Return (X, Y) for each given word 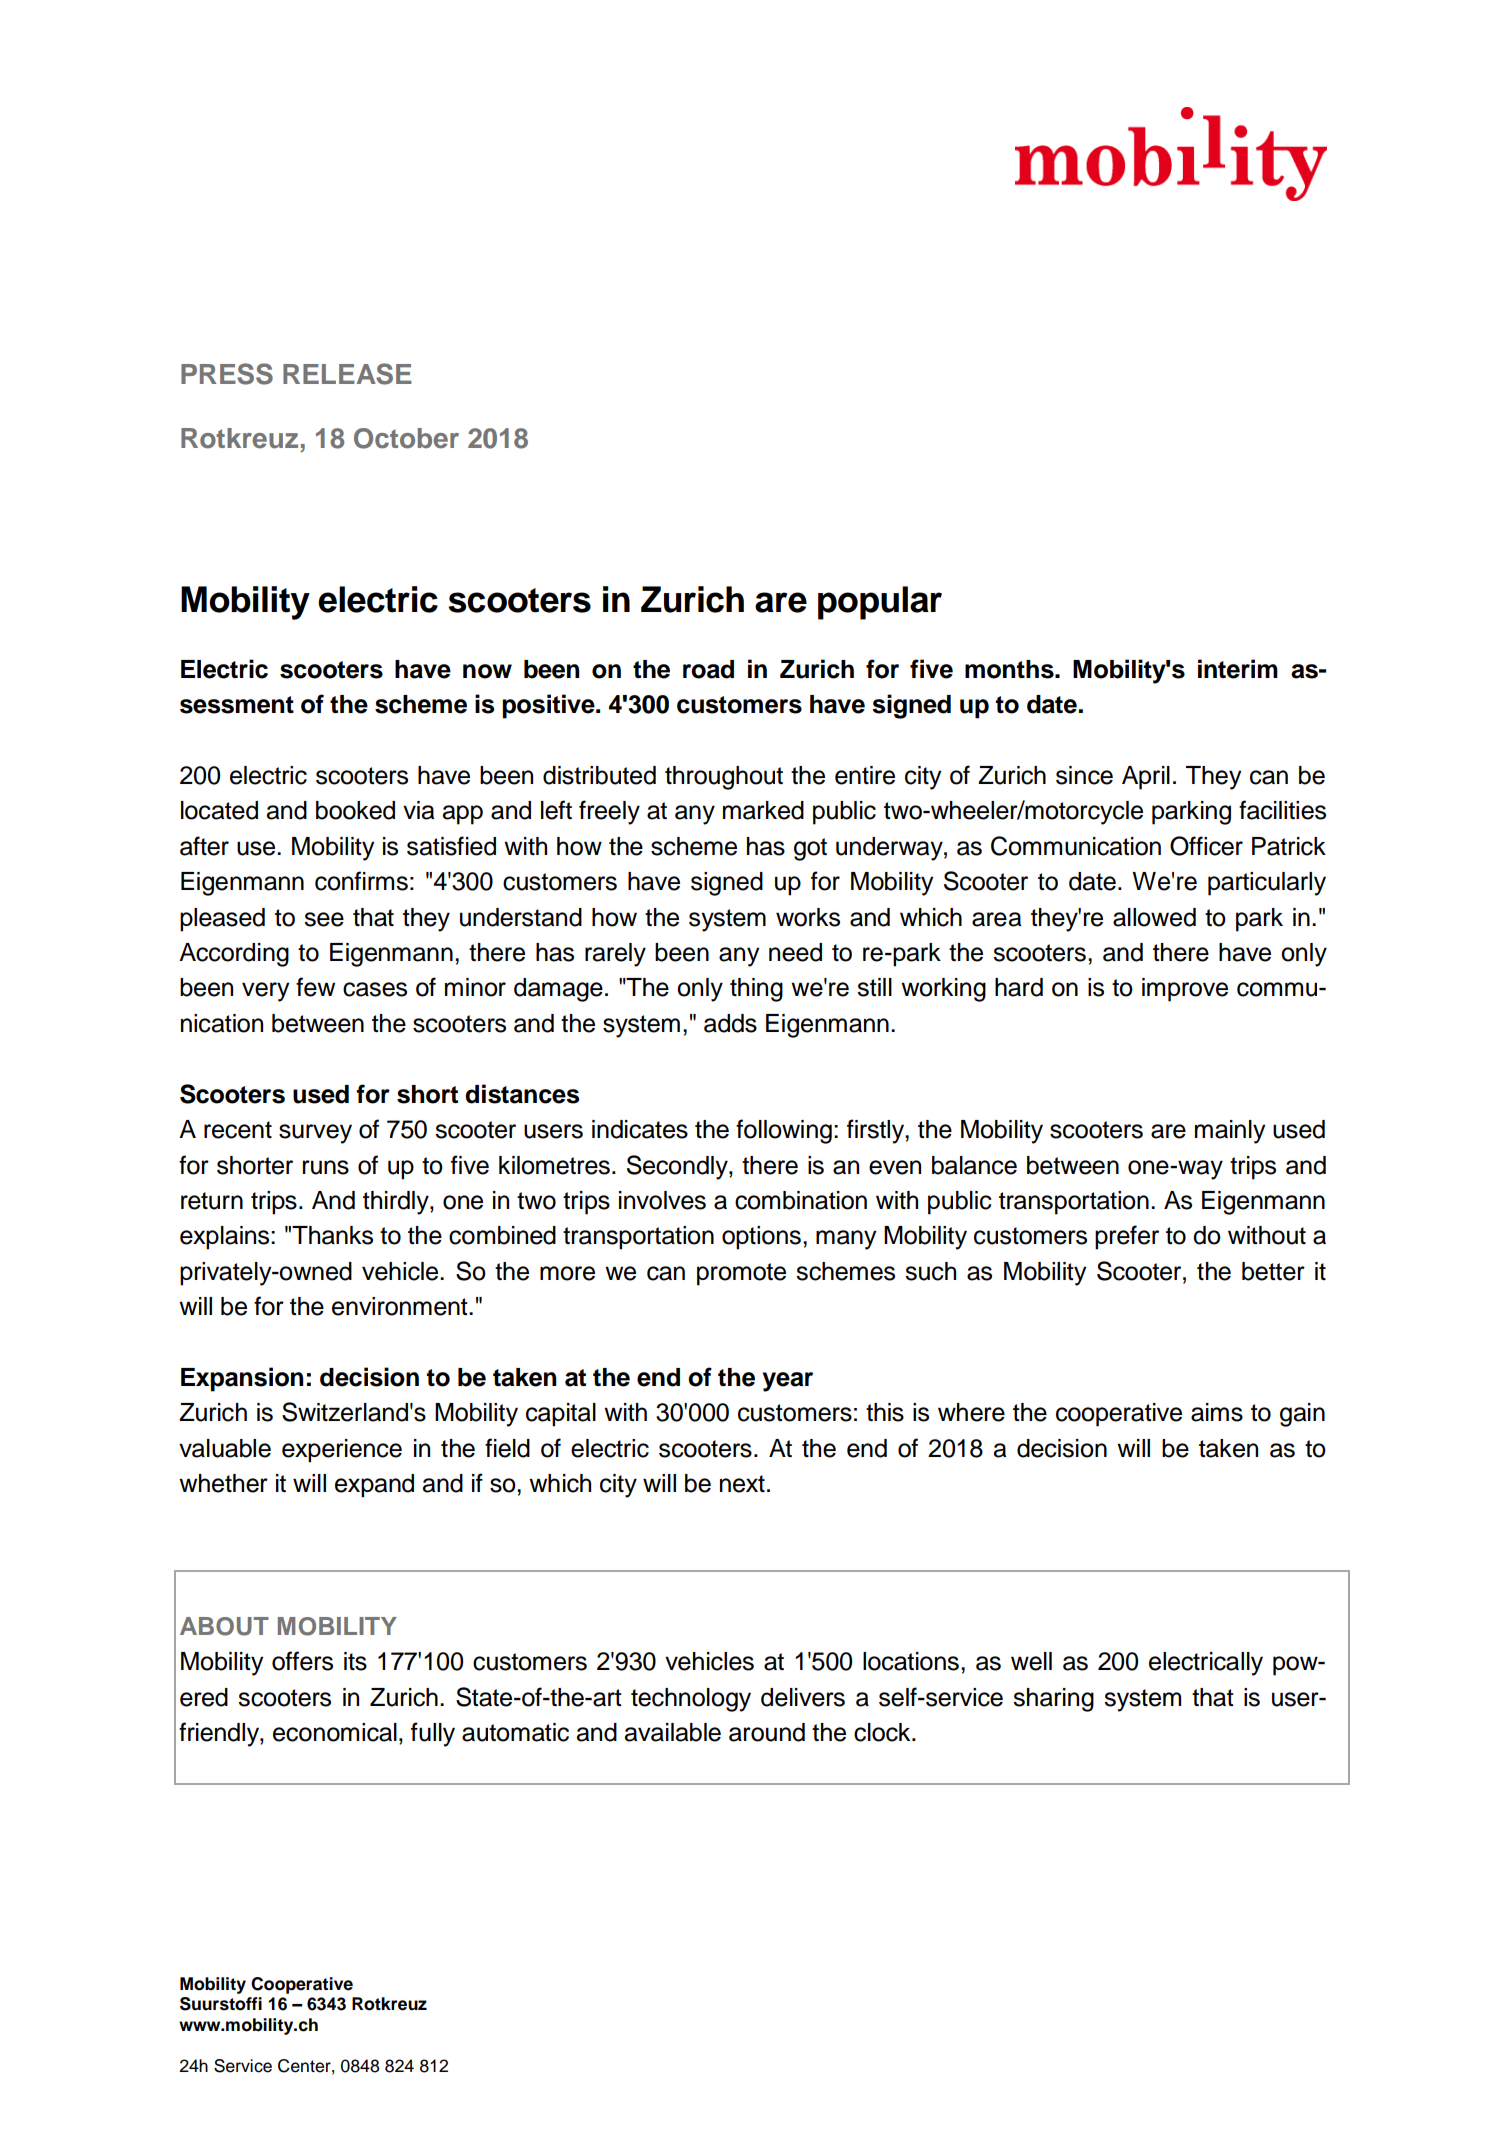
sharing (1053, 1700)
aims (1217, 1412)
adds (730, 1023)
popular (880, 603)
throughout (724, 778)
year (787, 1382)
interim (1238, 669)
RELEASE (347, 374)
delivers (803, 1697)
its (355, 1661)
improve (1185, 990)
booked (355, 810)
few (315, 987)
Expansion (242, 1379)
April (1146, 778)
